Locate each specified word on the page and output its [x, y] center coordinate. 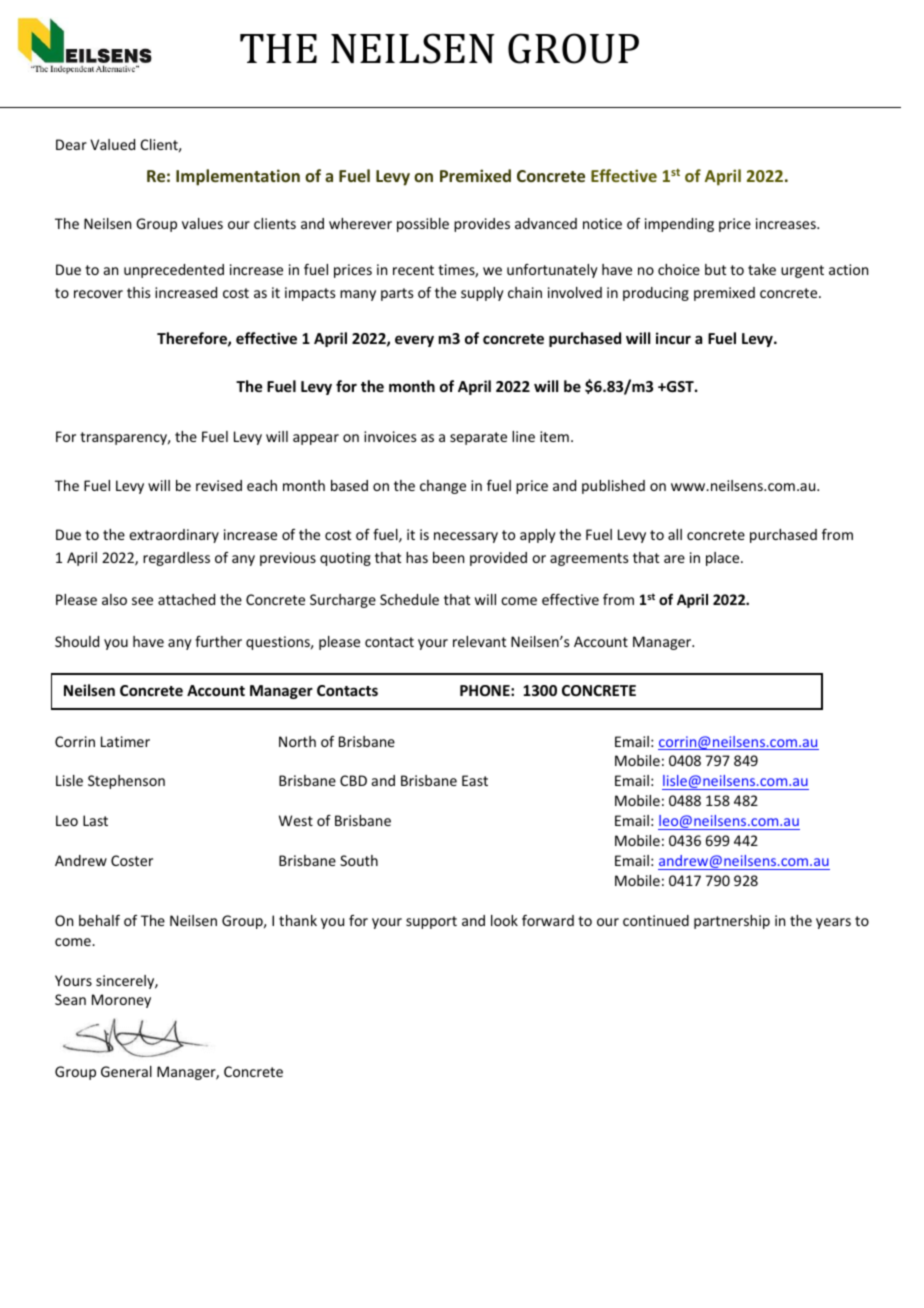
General [126, 1071]
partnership [732, 922]
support [431, 922]
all [675, 534]
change [443, 487]
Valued [112, 144]
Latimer [125, 741]
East [475, 780]
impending [679, 225]
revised [219, 485]
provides [482, 225]
